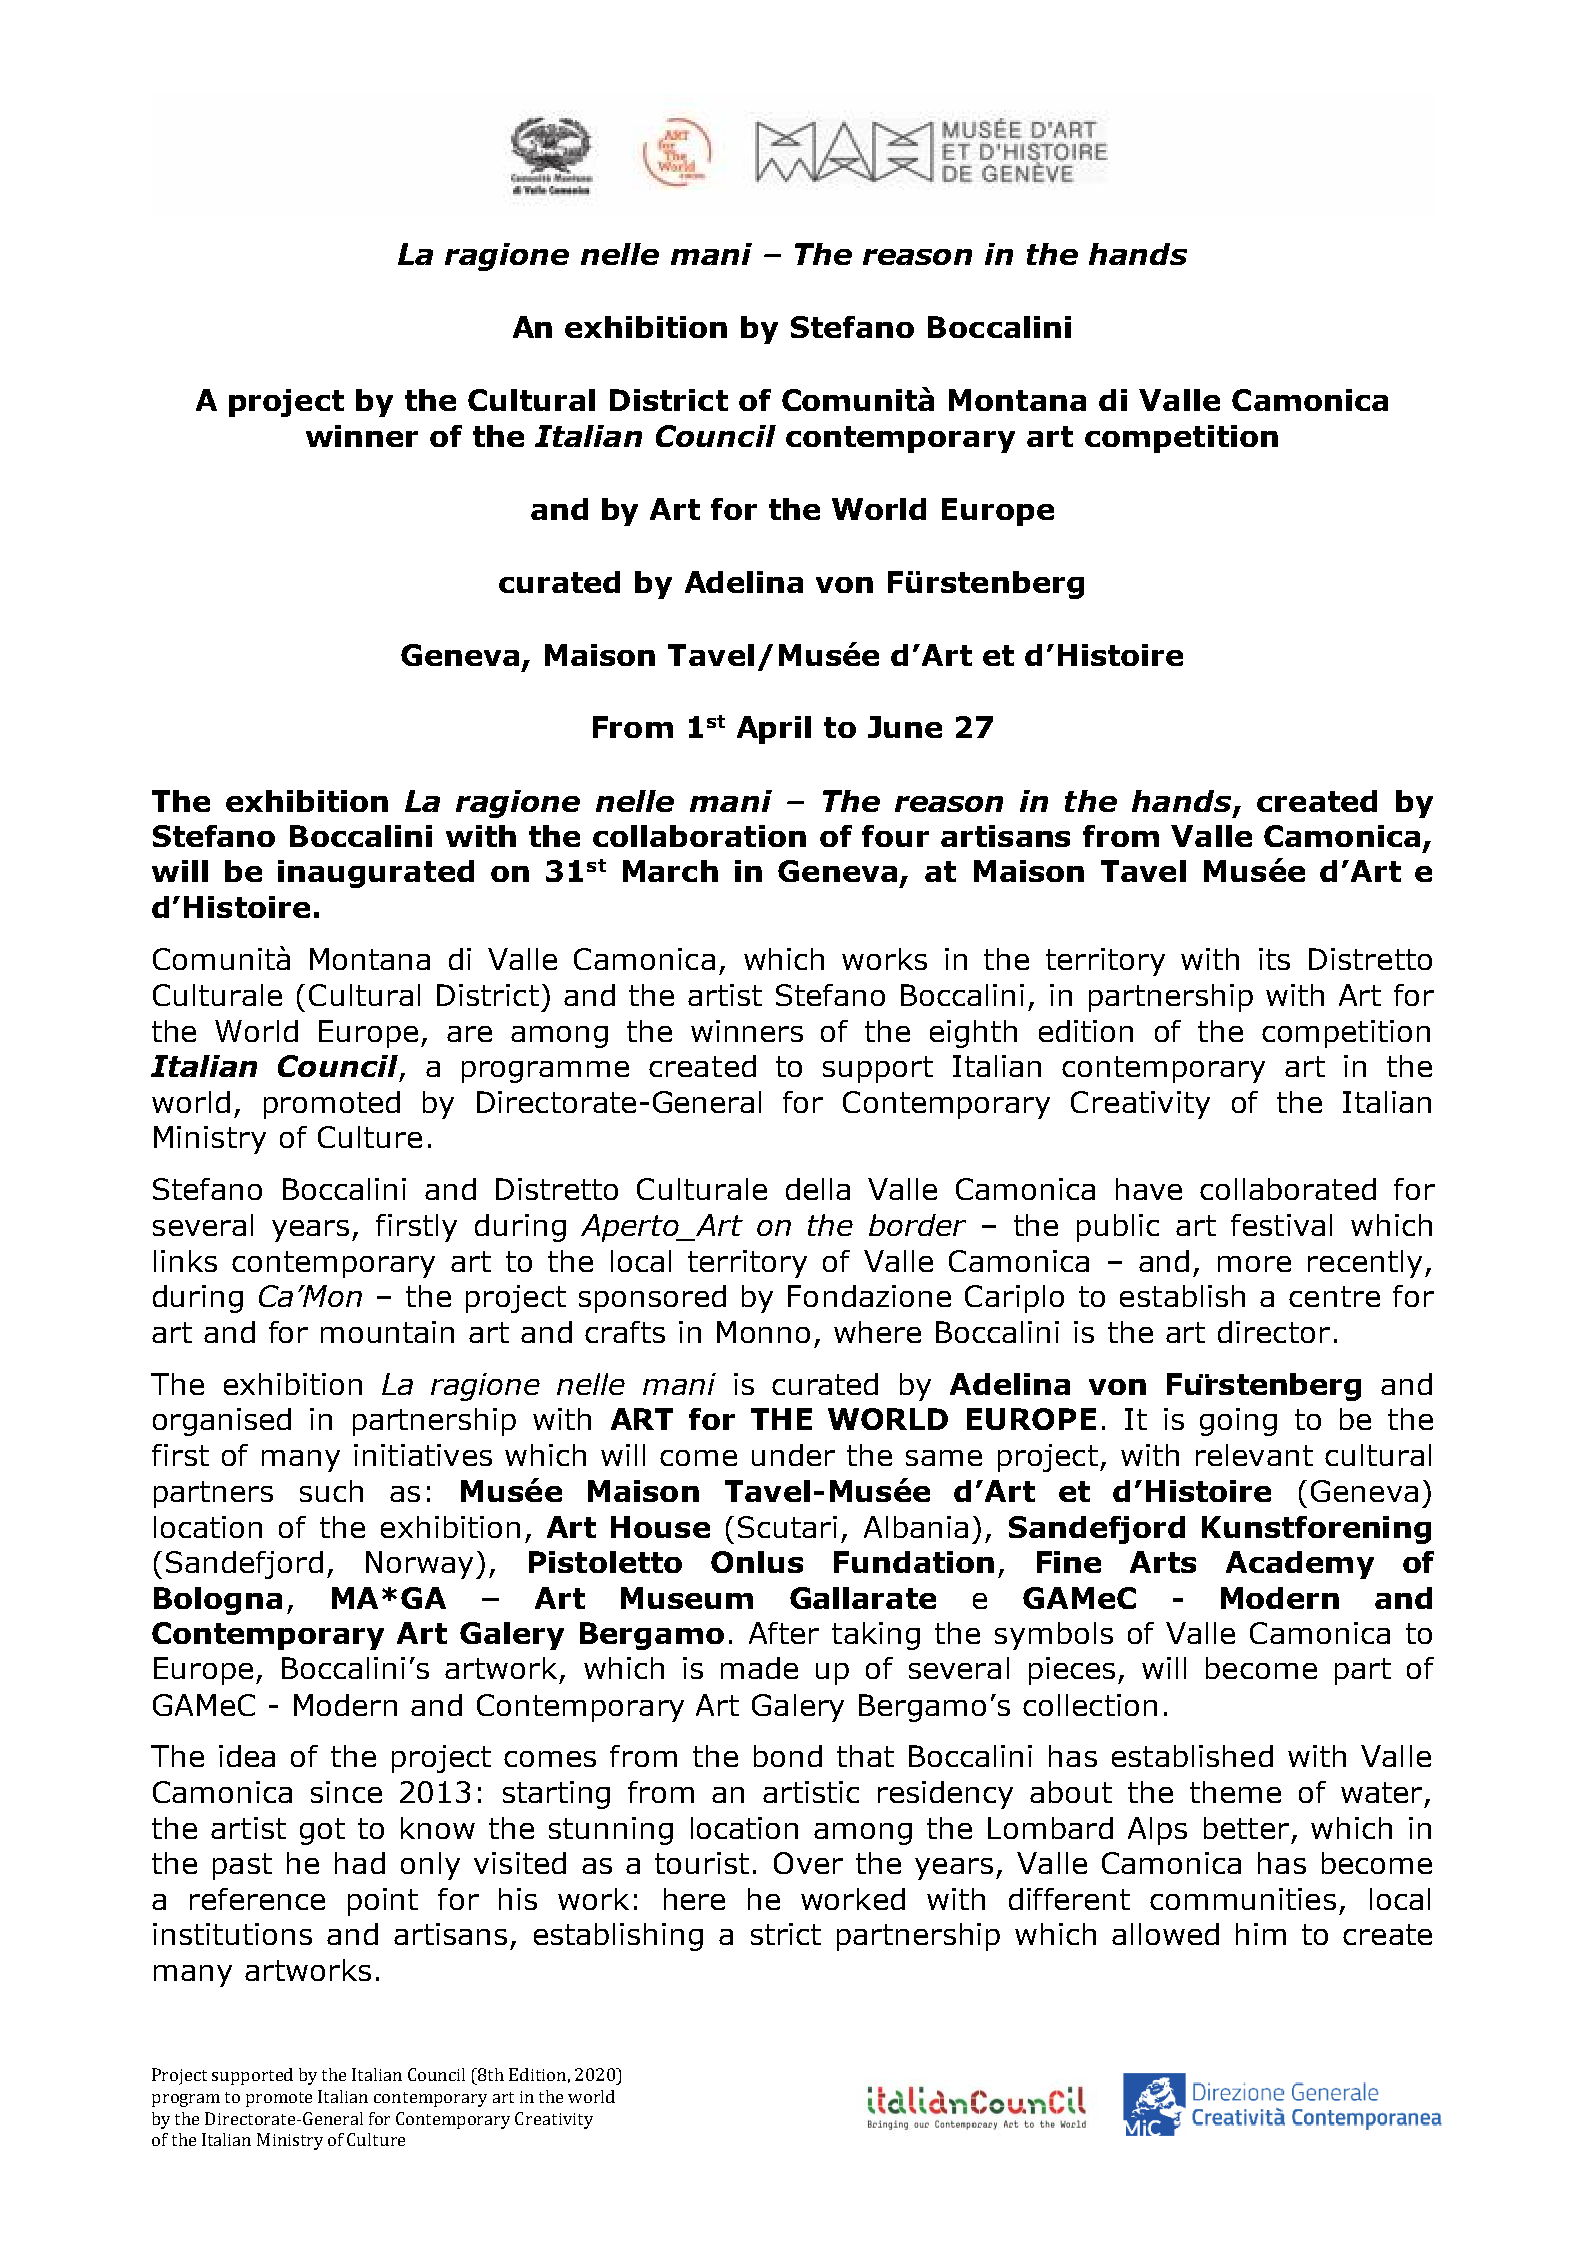  Describe the element at coordinates (469, 1034) in the document. I see `are` at that location.
